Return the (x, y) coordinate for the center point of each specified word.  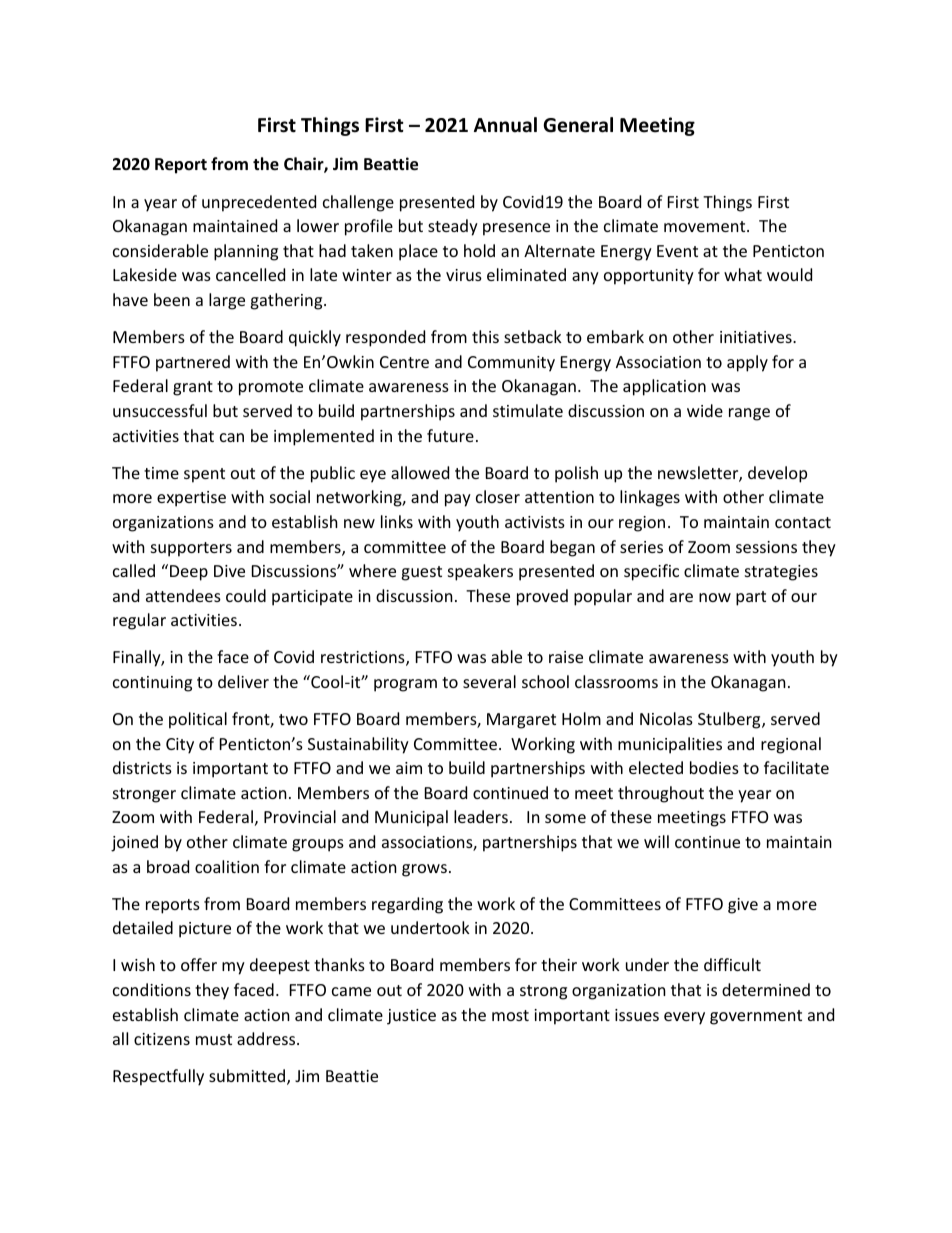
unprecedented (259, 203)
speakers (480, 572)
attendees (183, 595)
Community (511, 364)
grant (193, 388)
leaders (481, 816)
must (214, 1039)
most (510, 1015)
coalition (227, 866)
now (715, 597)
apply (747, 363)
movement (706, 226)
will (656, 841)
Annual (505, 125)
